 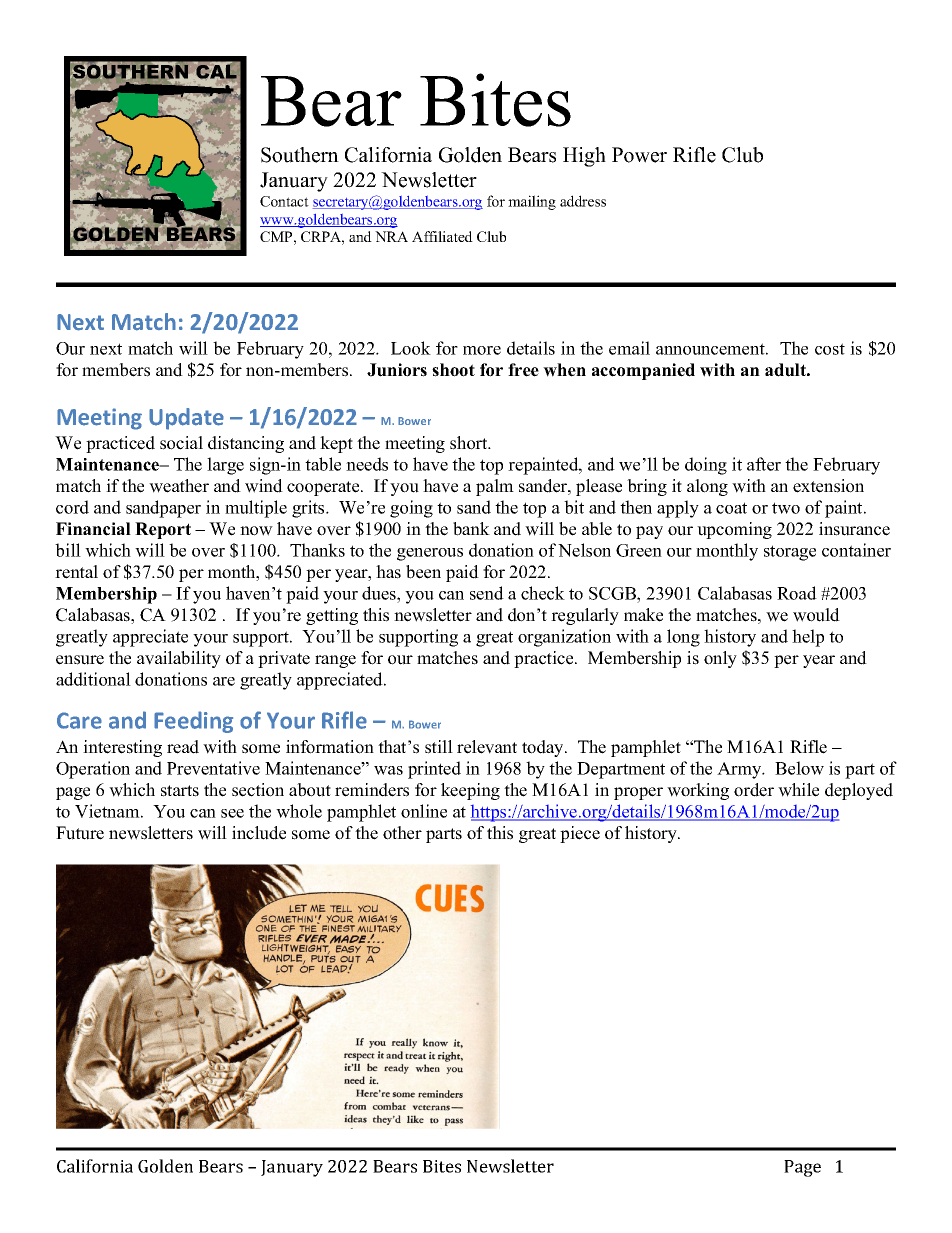 What do you see at coordinates (76, 572) in the screenshot?
I see `rental` at bounding box center [76, 572].
